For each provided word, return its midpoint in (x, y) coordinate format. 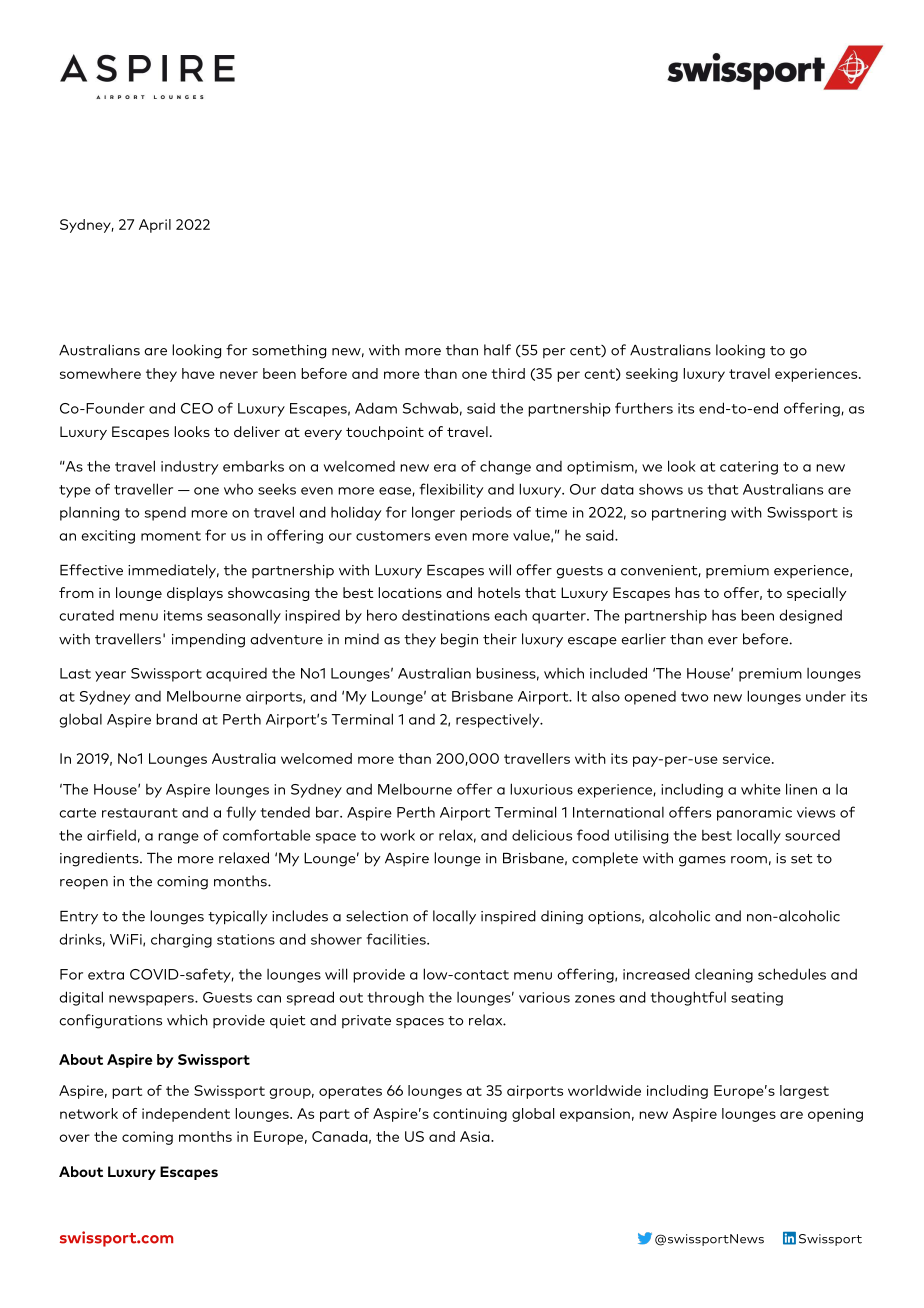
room (749, 860)
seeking (652, 375)
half (497, 350)
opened (650, 698)
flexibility (451, 490)
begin (459, 640)
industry (189, 468)
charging (181, 940)
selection (377, 916)
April (155, 226)
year (110, 676)
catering (749, 468)
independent (186, 1115)
